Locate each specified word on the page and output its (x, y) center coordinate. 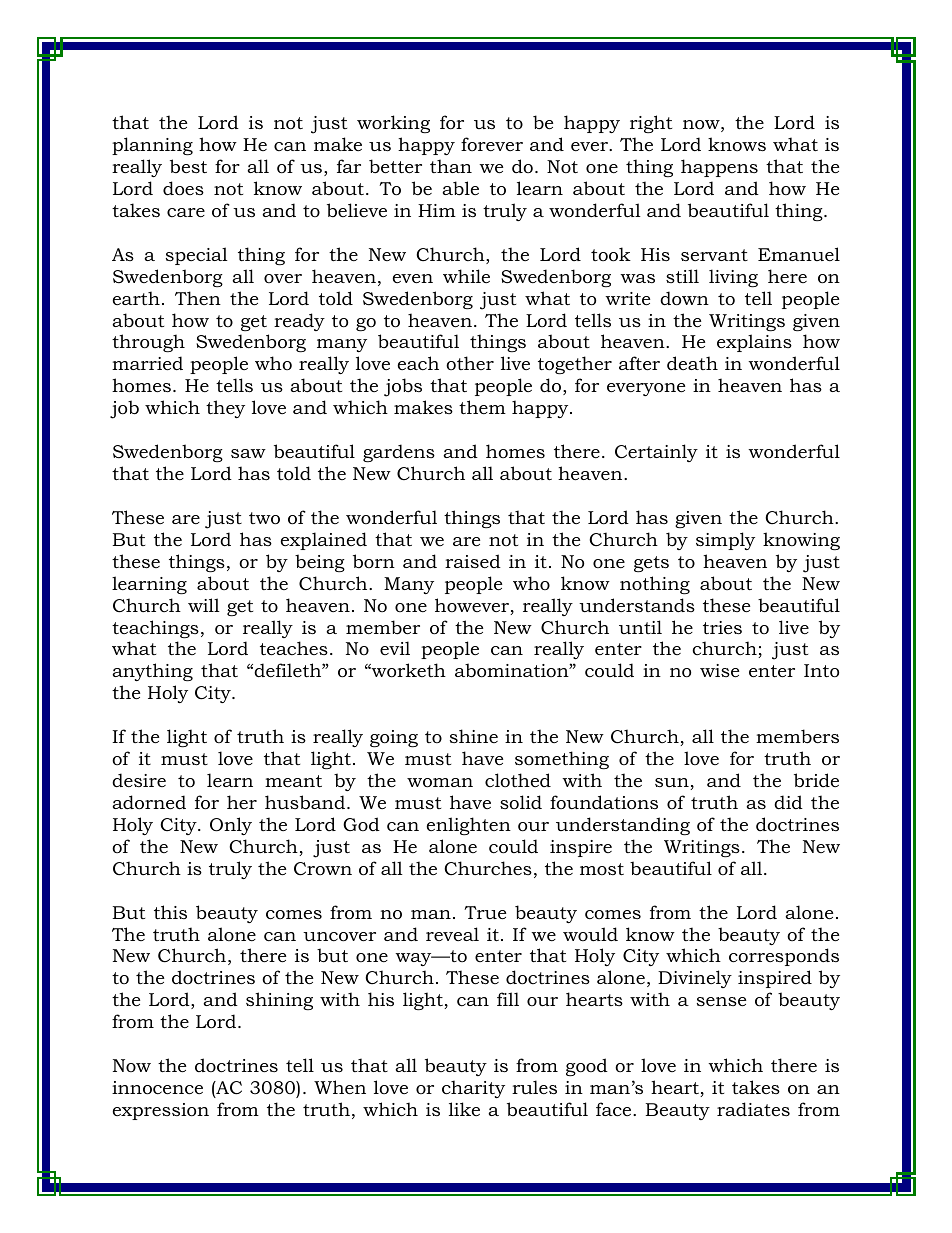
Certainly (656, 453)
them (482, 407)
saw (248, 453)
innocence (157, 1088)
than (451, 166)
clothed (518, 780)
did (788, 802)
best (188, 166)
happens (719, 168)
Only (231, 826)
